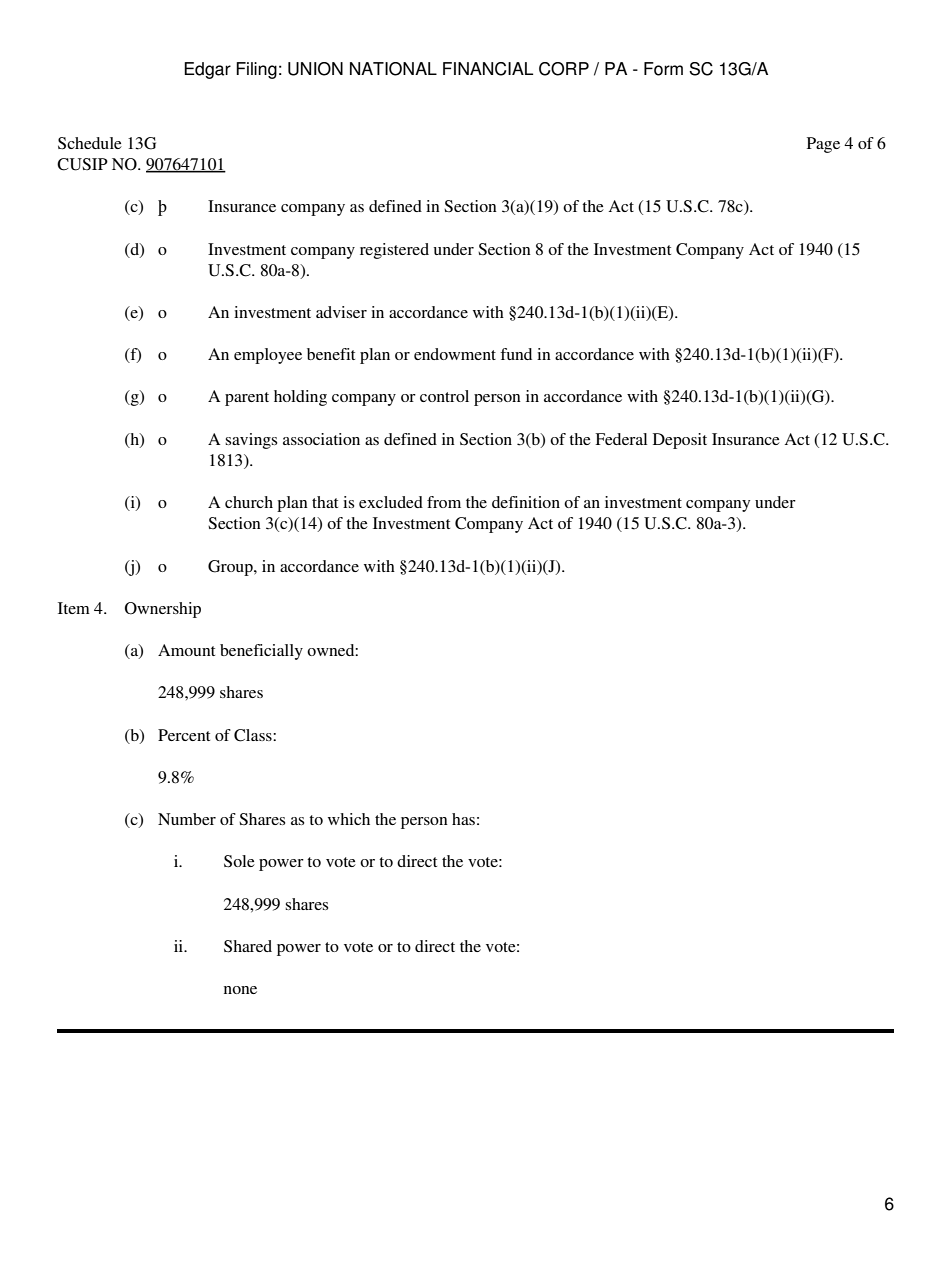 This screenshot has height=1268, width=952. Describe the element at coordinates (663, 69) in the screenshot. I see `Form` at that location.
